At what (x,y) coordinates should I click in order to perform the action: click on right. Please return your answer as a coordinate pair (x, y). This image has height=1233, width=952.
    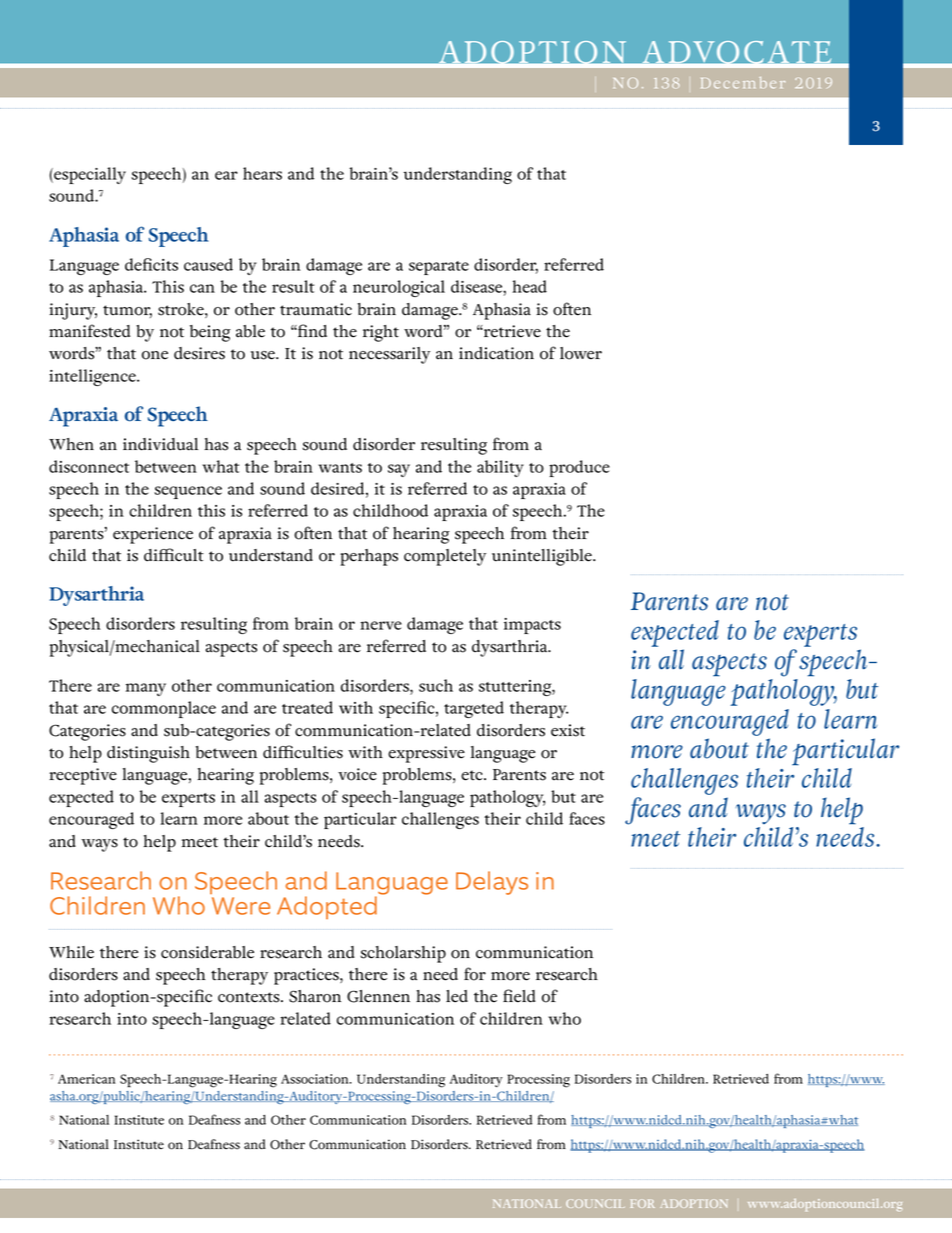
    Looking at the image, I should click on (381, 333).
